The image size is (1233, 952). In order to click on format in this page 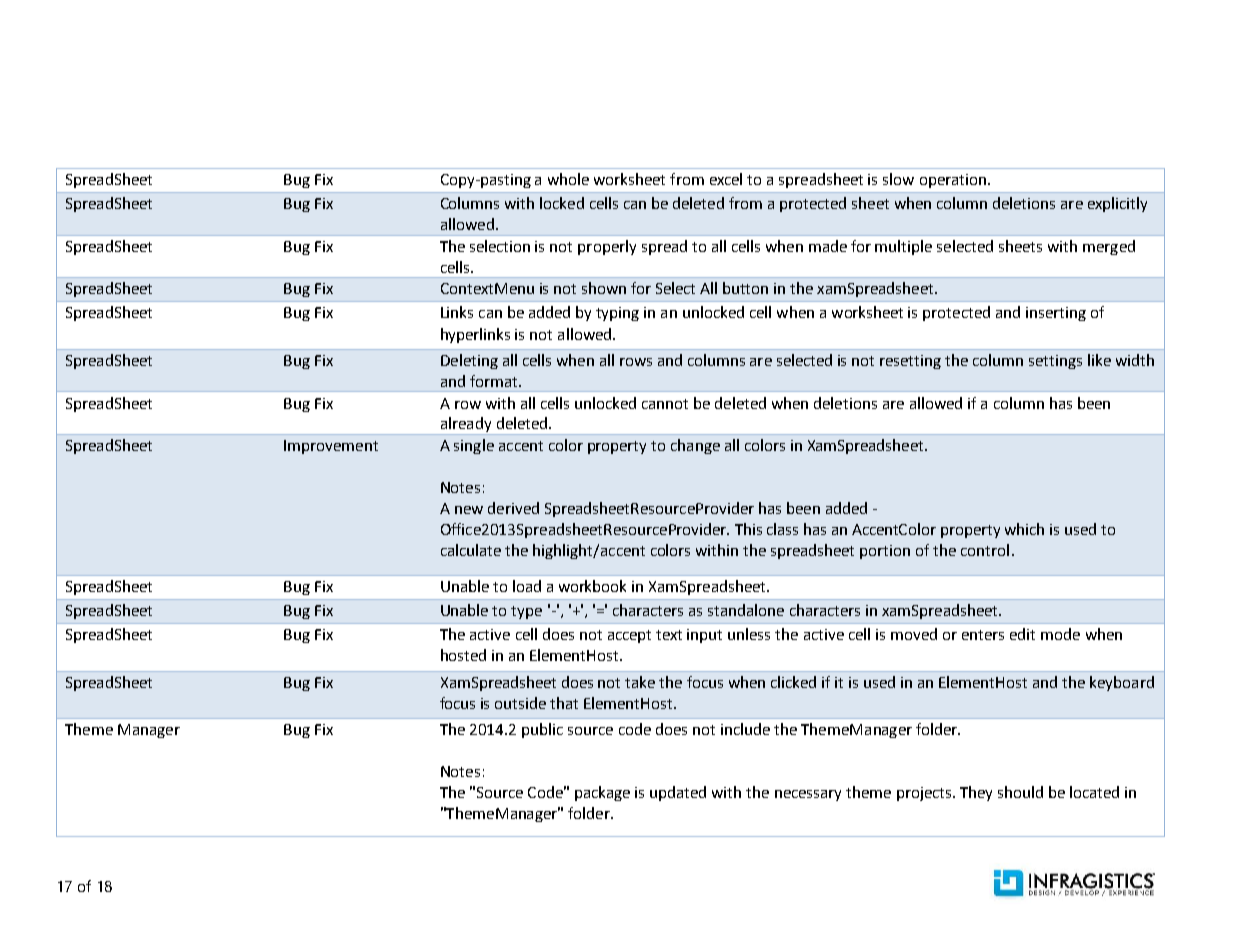, I will do `click(495, 381)`.
